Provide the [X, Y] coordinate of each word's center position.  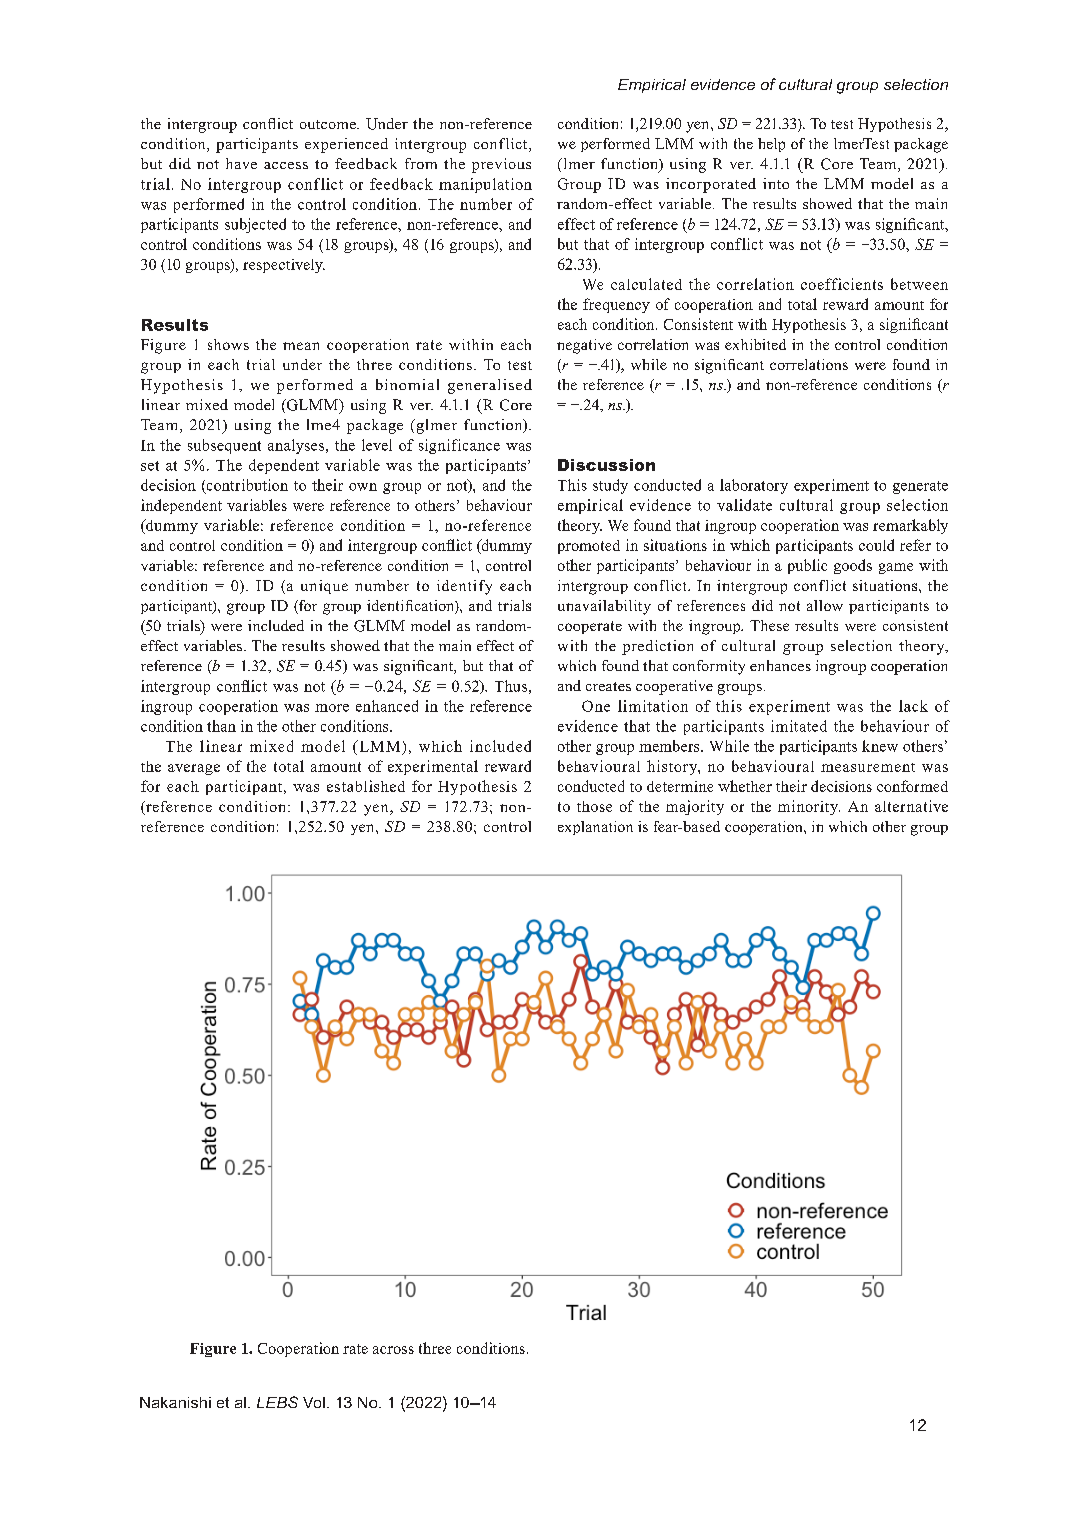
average [194, 769]
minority [809, 807]
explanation [595, 828]
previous [501, 165]
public [807, 566]
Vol [314, 1402]
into [776, 183]
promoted [589, 547]
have [241, 163]
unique [324, 587]
